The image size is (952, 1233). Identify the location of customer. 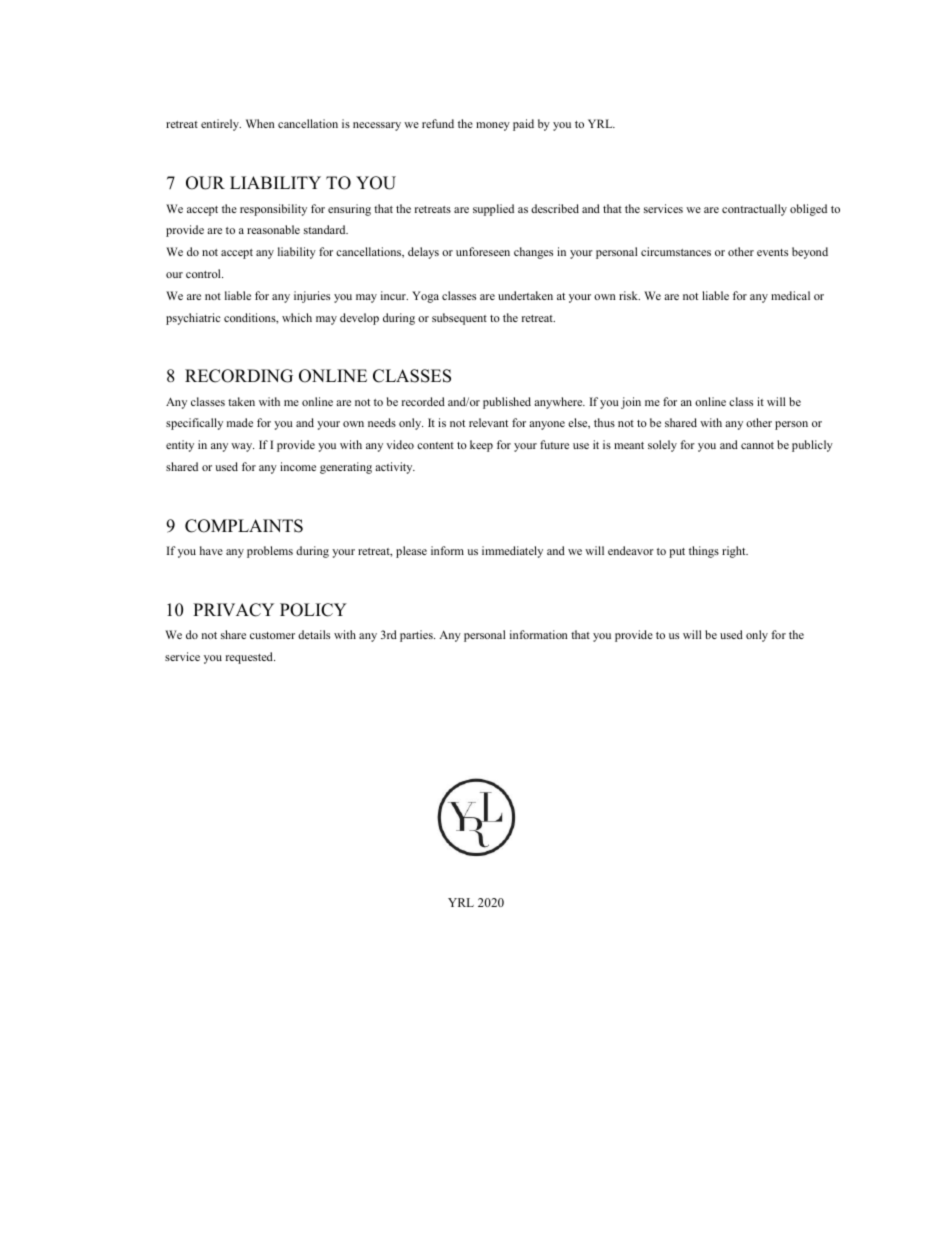
(272, 635).
